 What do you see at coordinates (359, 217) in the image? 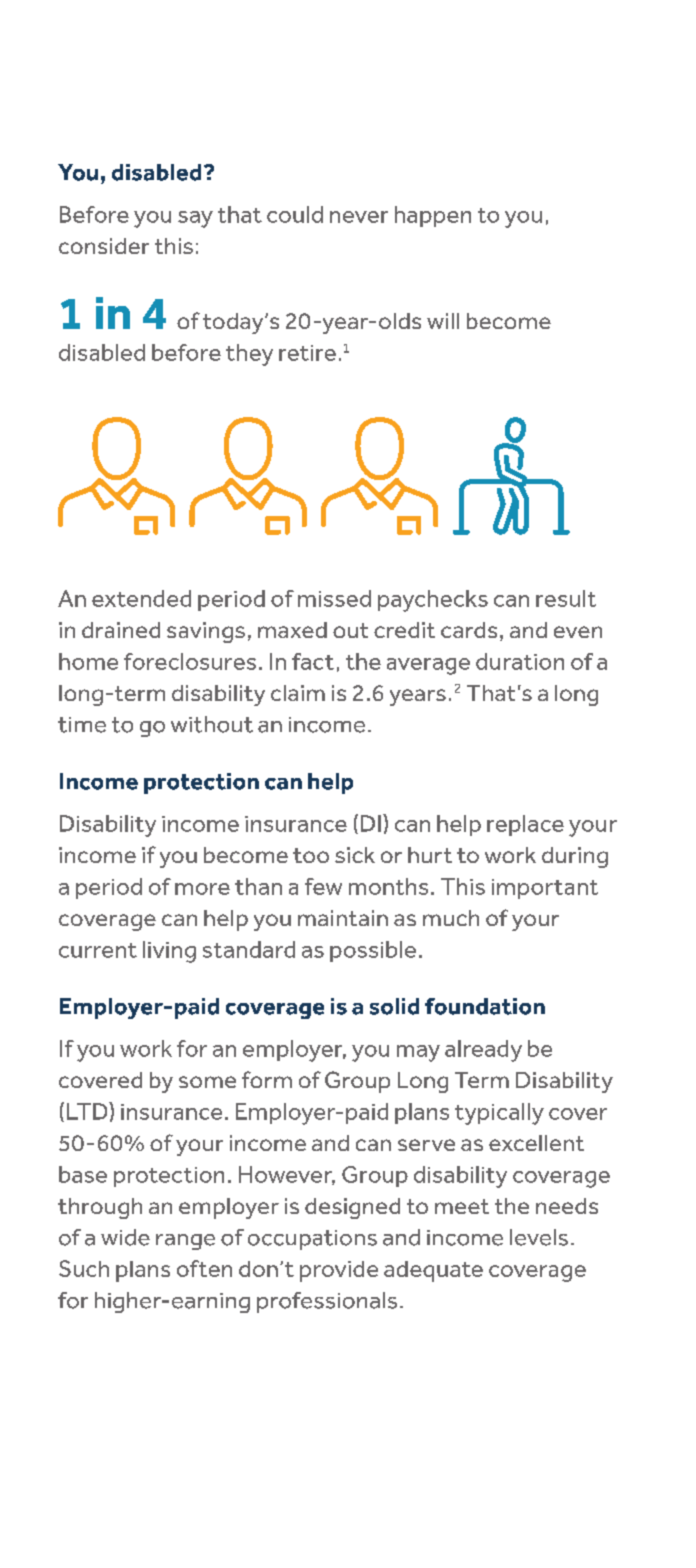
I see `never` at bounding box center [359, 217].
